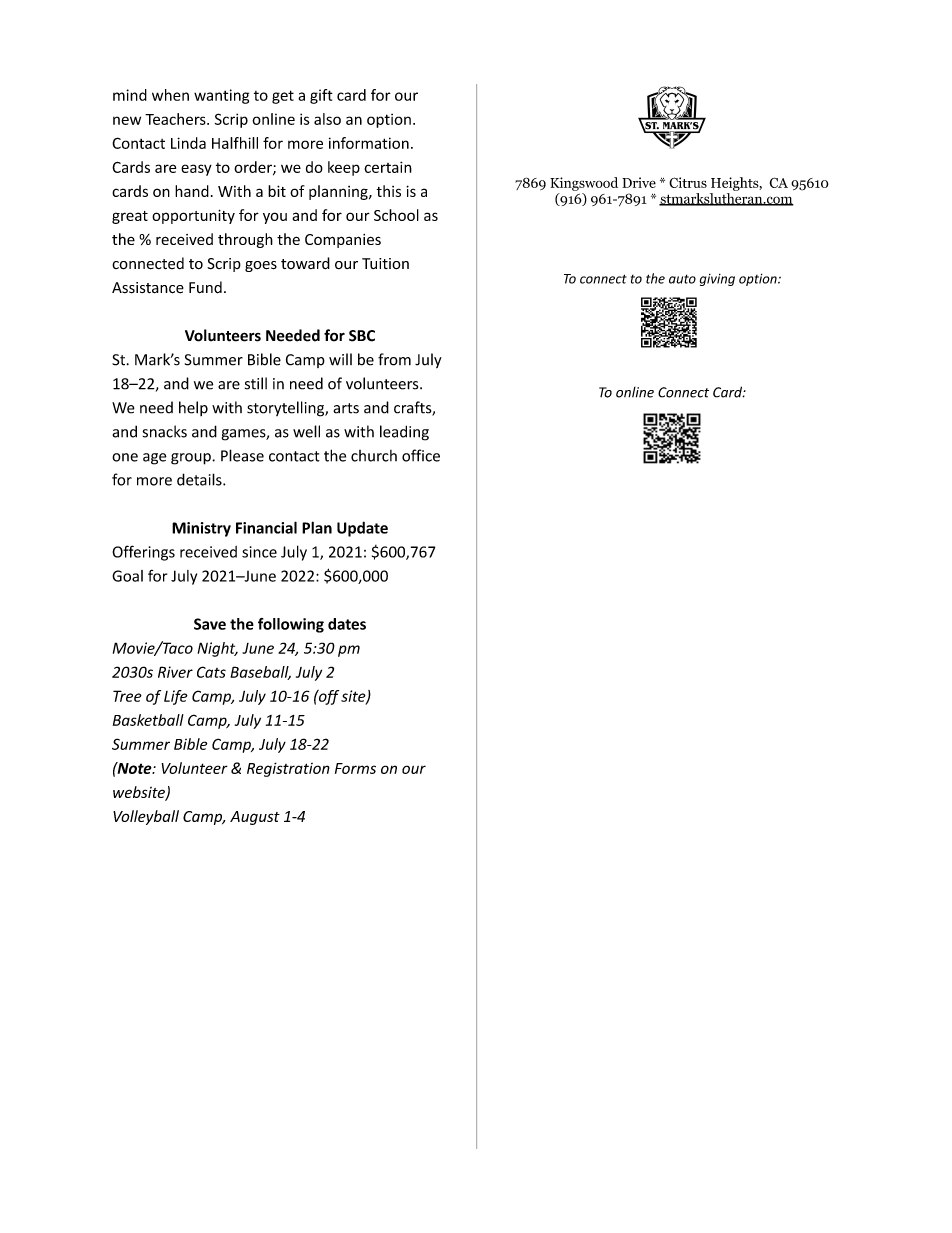  Describe the element at coordinates (355, 768) in the document. I see `Forms` at that location.
